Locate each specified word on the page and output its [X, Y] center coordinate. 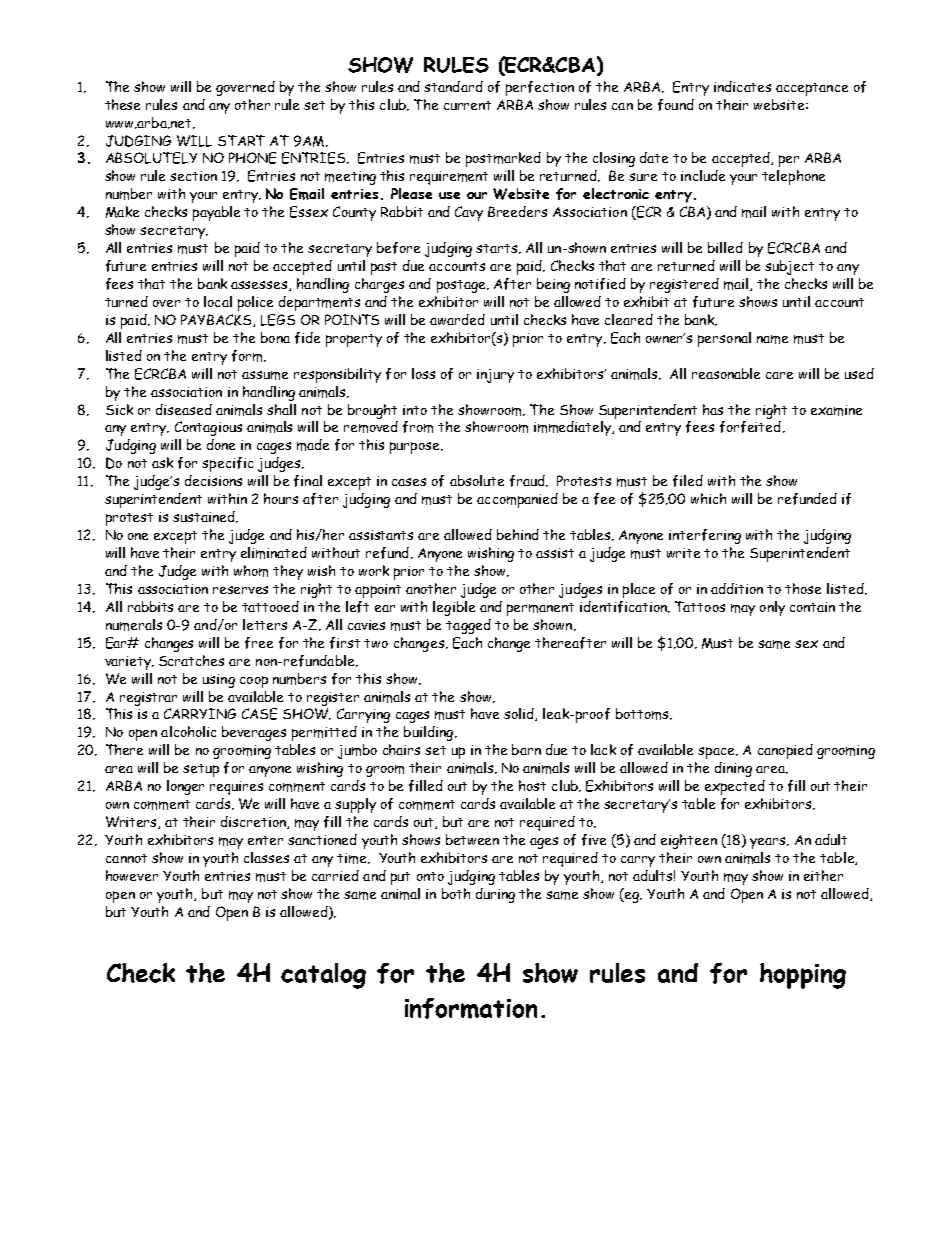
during [495, 895]
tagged [468, 626]
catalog [323, 976]
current [467, 105]
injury [495, 376]
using [219, 681]
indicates [742, 86]
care [779, 375]
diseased [184, 409]
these [122, 104]
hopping [803, 976]
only [772, 608]
